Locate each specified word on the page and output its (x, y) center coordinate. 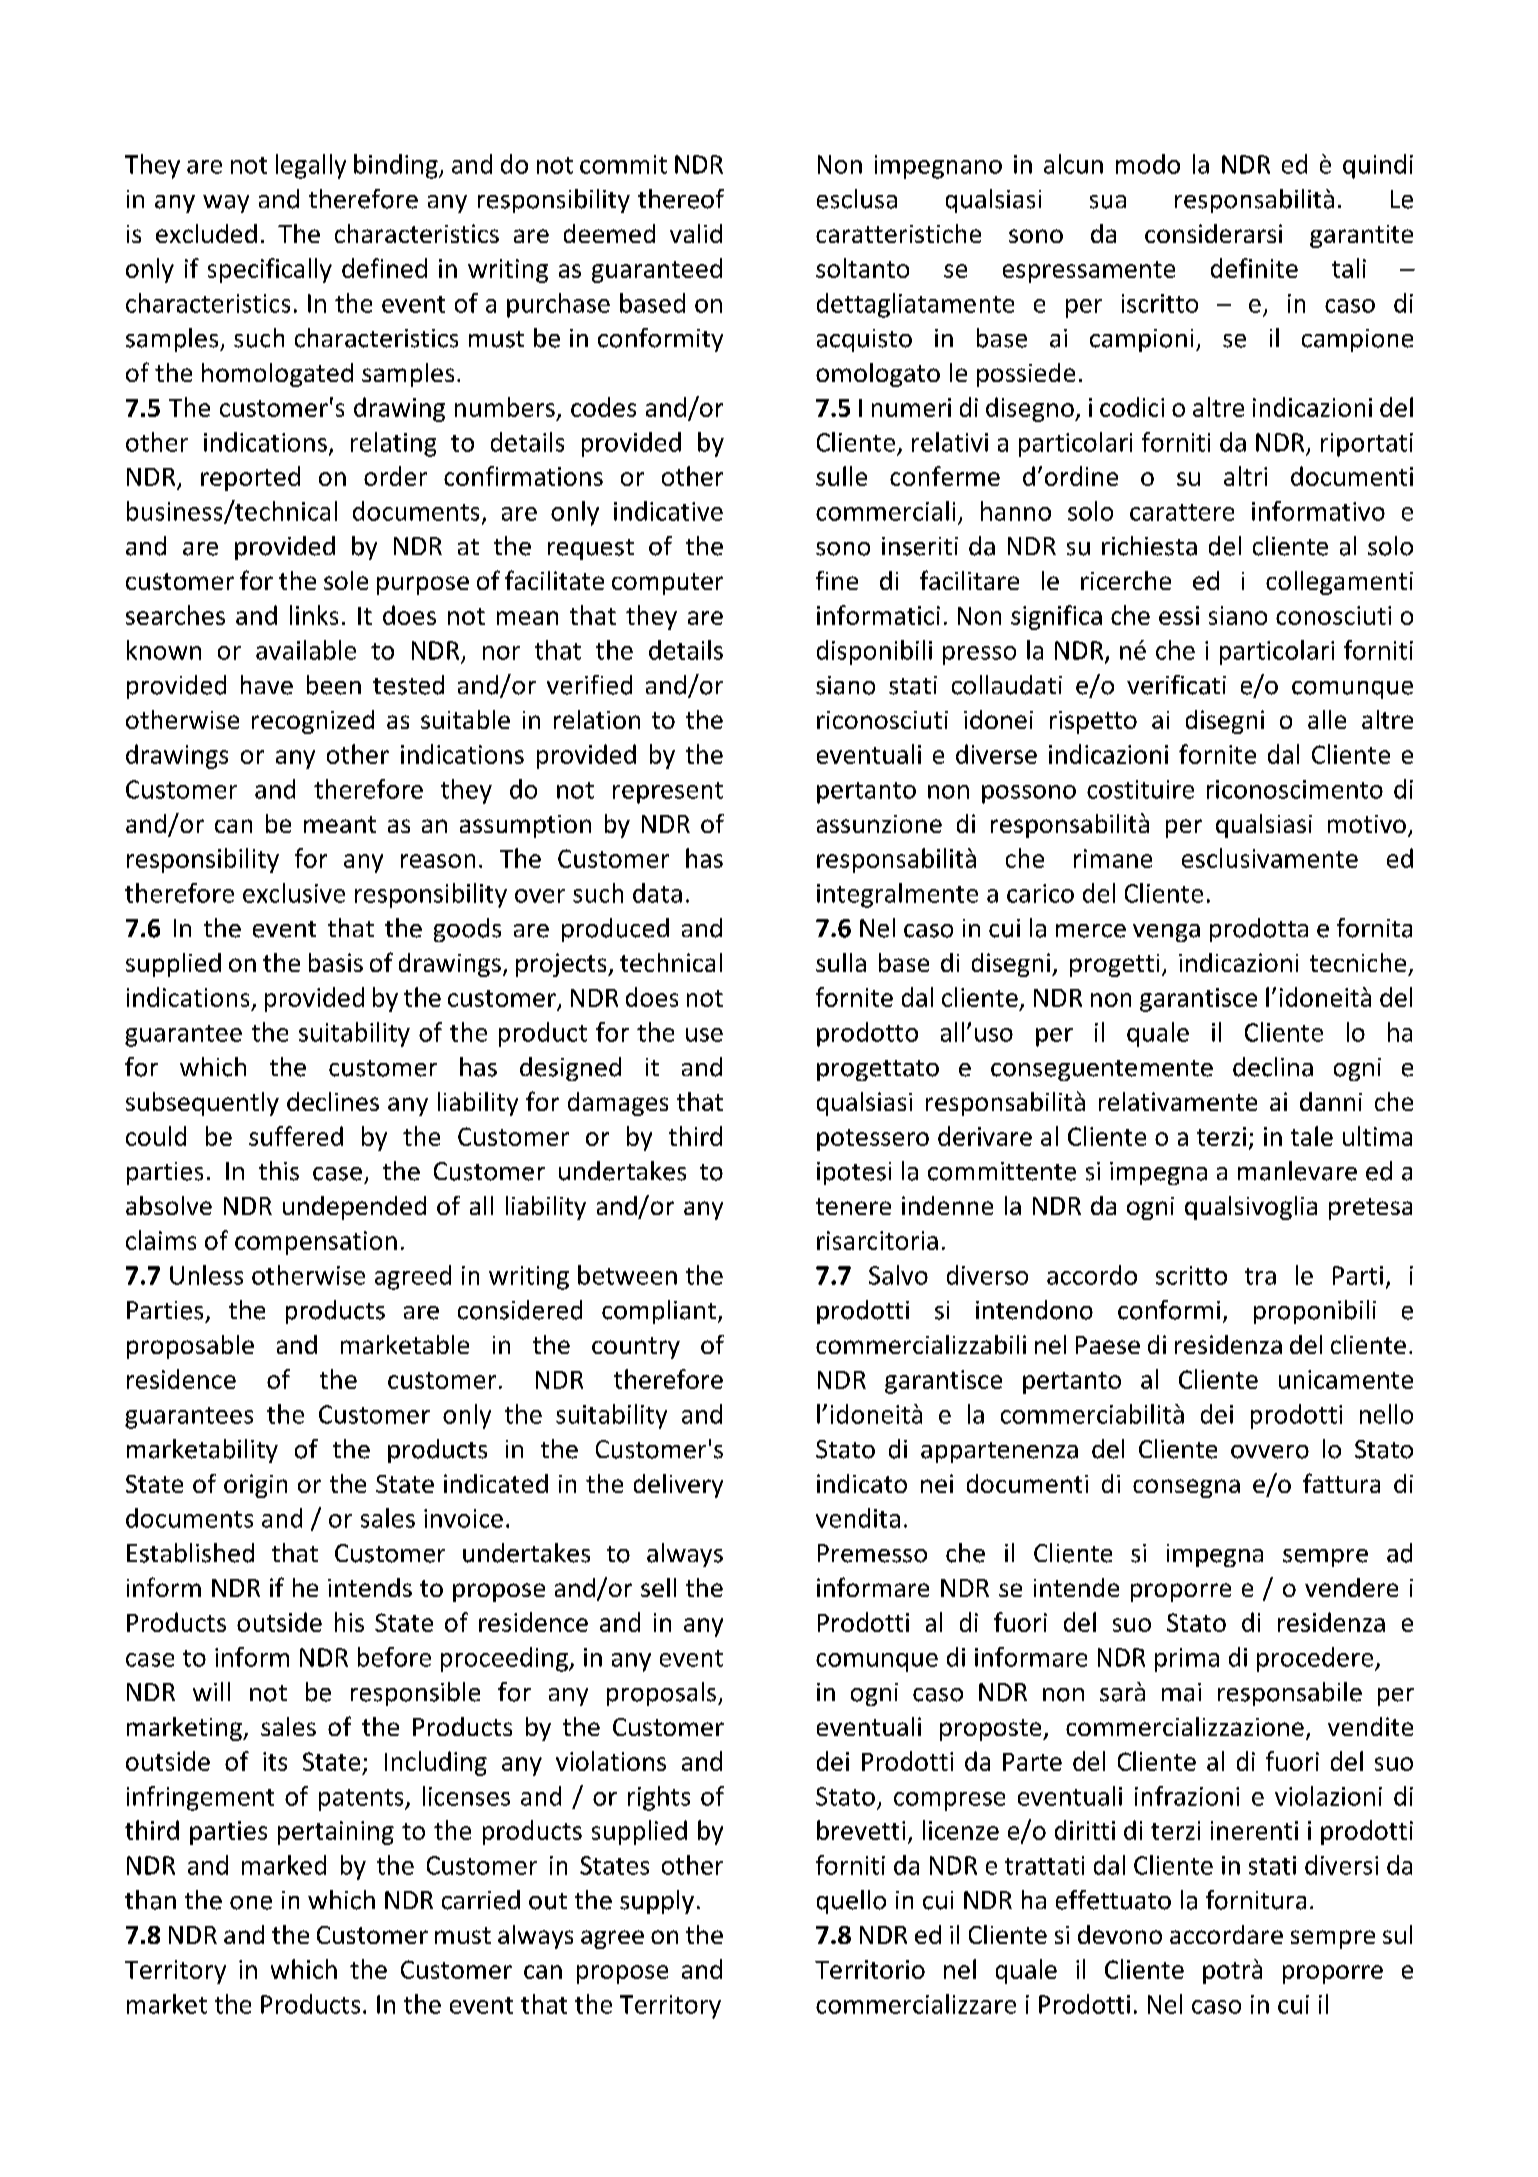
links (314, 615)
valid (696, 233)
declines (333, 1101)
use (704, 1035)
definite (1254, 268)
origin (255, 1486)
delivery (678, 1486)
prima (1187, 1660)
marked (284, 1865)
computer (667, 584)
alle (1327, 719)
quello (851, 1902)
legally (311, 166)
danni (1331, 1101)
